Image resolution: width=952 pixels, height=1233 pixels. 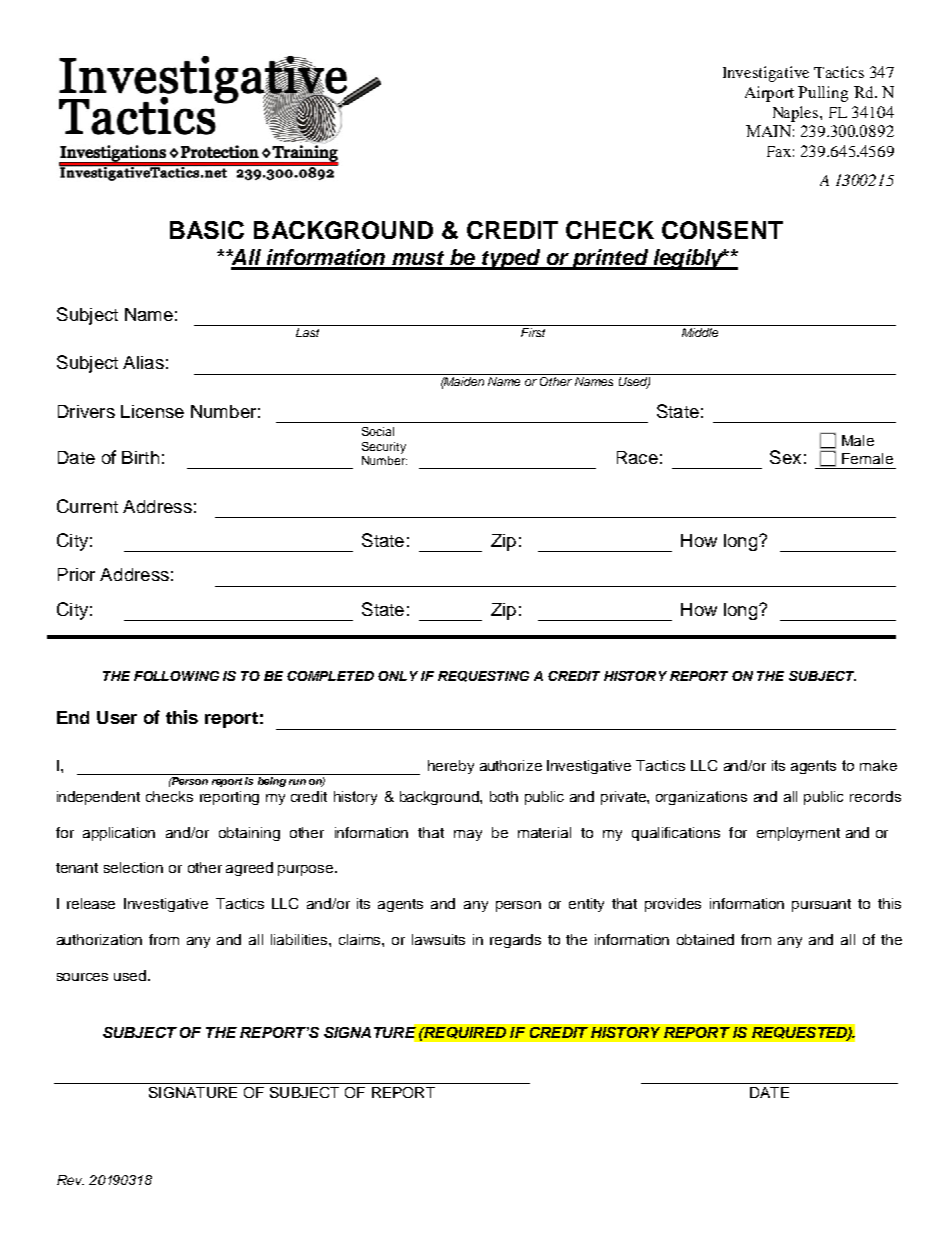 I want to click on BASIC, so click(x=207, y=230).
